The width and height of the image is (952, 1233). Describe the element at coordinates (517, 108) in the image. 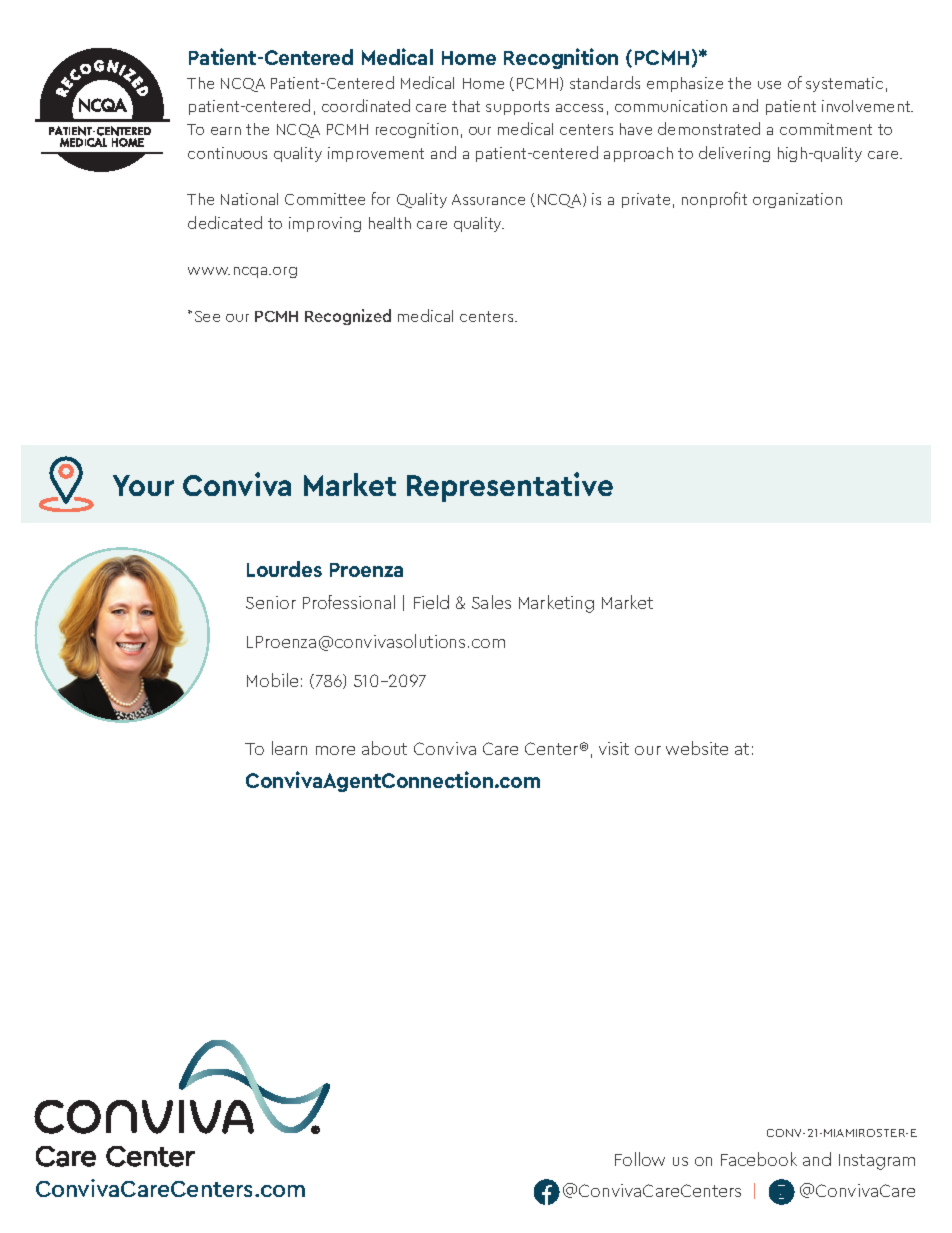

I see `supports` at that location.
